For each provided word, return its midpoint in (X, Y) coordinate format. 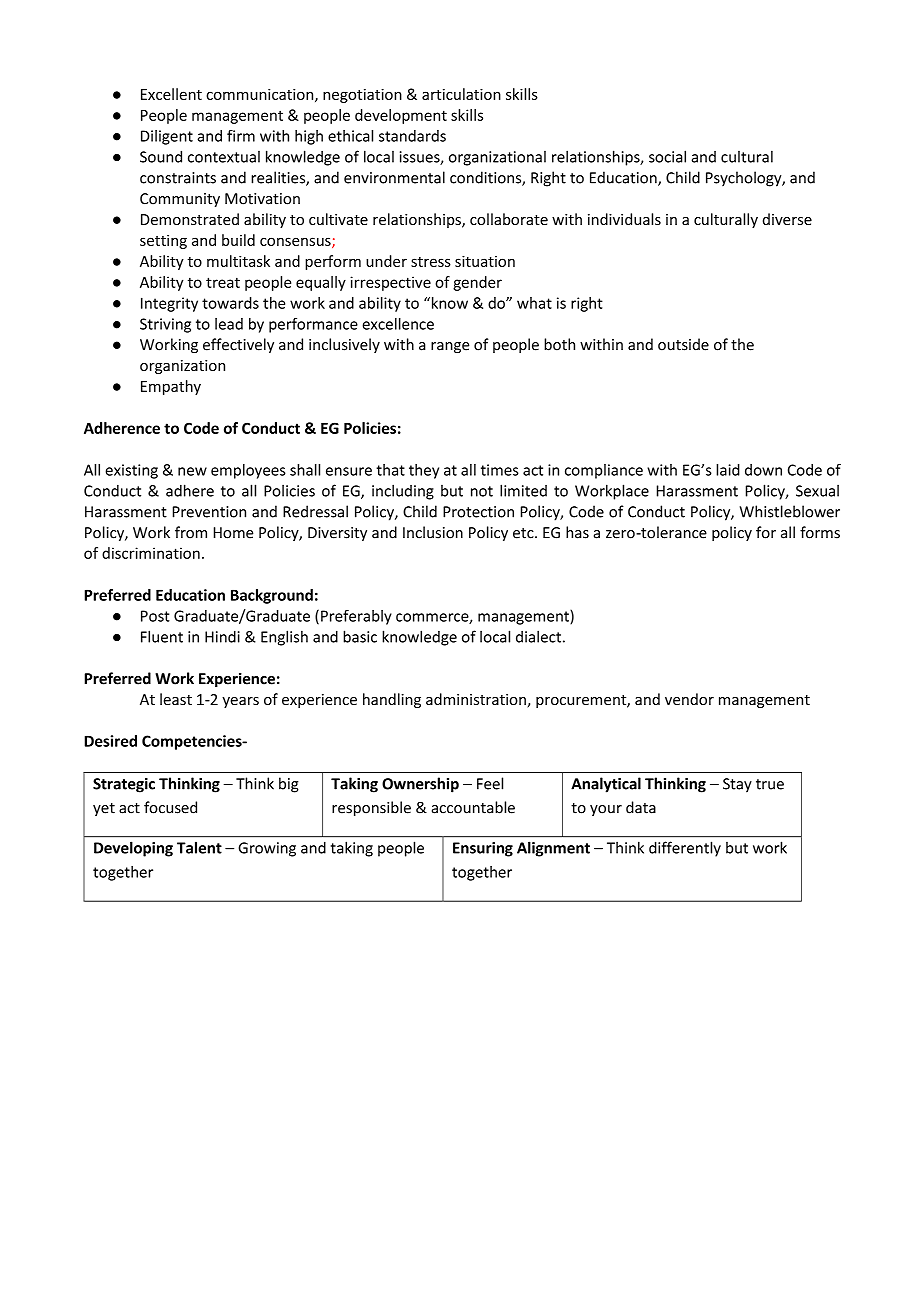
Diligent (167, 137)
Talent (199, 847)
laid (728, 470)
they (424, 471)
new (192, 471)
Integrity (169, 304)
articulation (461, 94)
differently (685, 849)
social (667, 156)
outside (683, 344)
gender (477, 283)
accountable (473, 807)
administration (477, 700)
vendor (689, 699)
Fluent (162, 636)
